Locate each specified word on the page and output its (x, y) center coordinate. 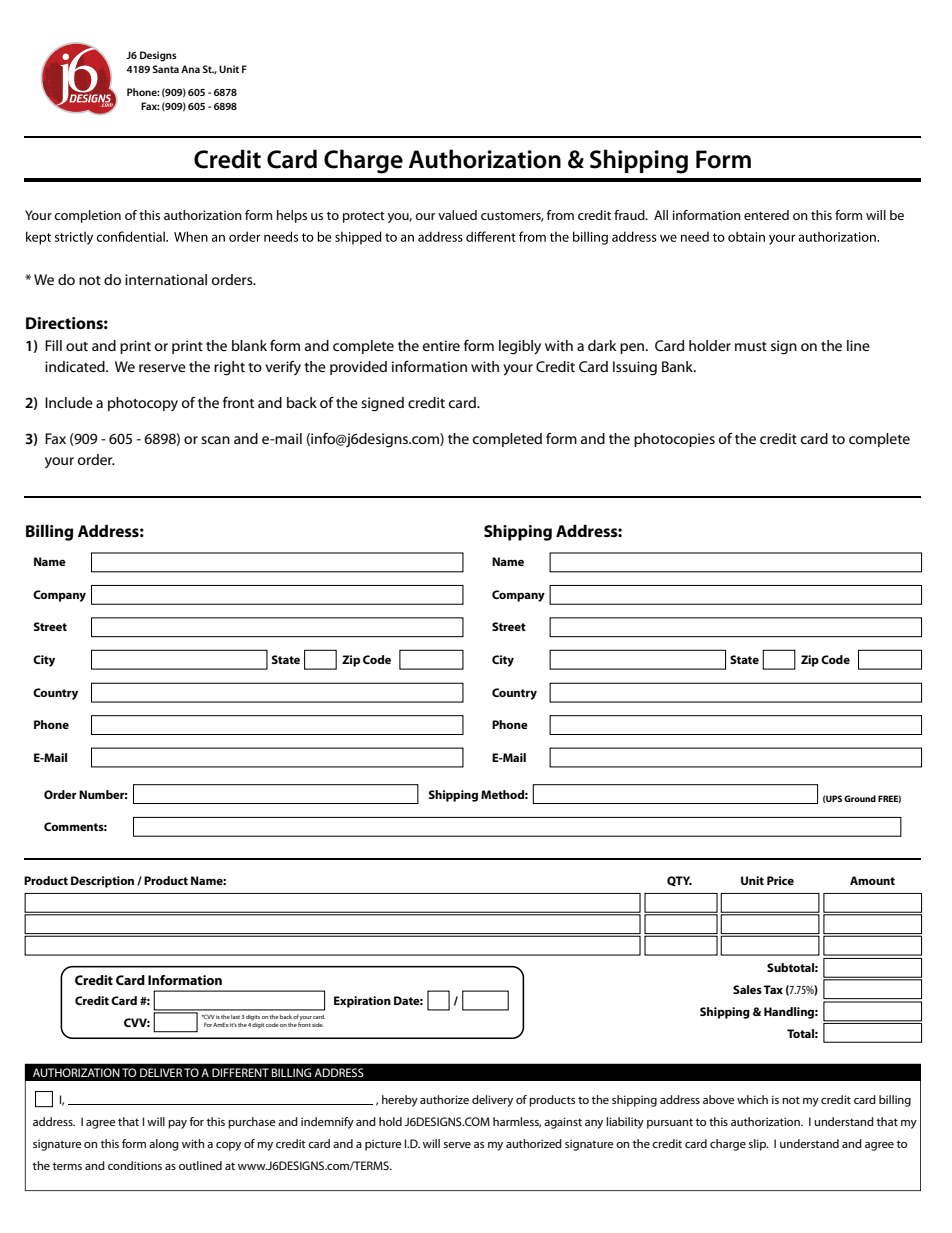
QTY (679, 881)
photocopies (674, 440)
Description (102, 882)
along (164, 1145)
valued (457, 215)
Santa (166, 69)
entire (441, 345)
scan (215, 440)
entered (766, 215)
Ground (860, 798)
